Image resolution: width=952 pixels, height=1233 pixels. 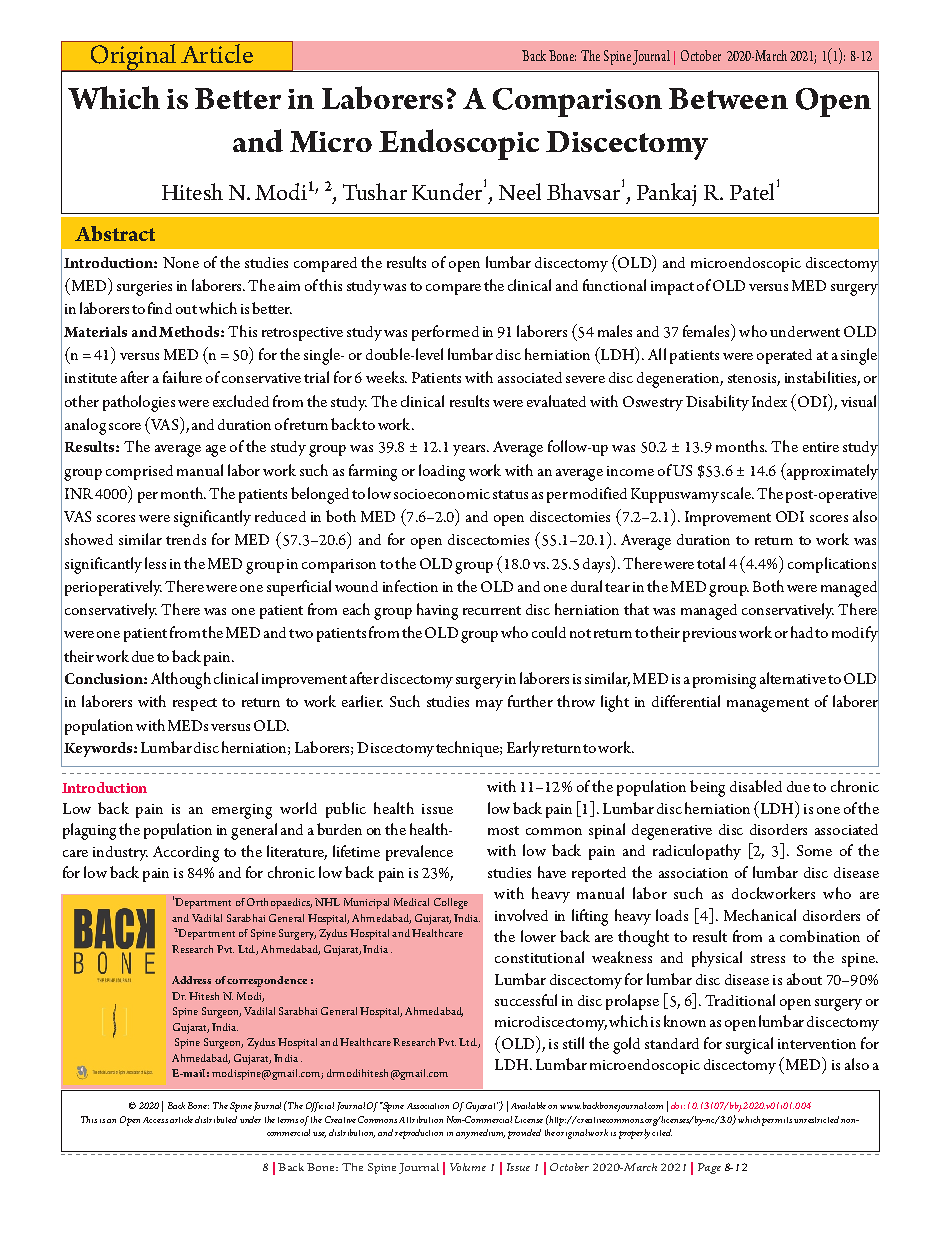 What do you see at coordinates (470, 450) in the screenshot?
I see `years` at bounding box center [470, 450].
